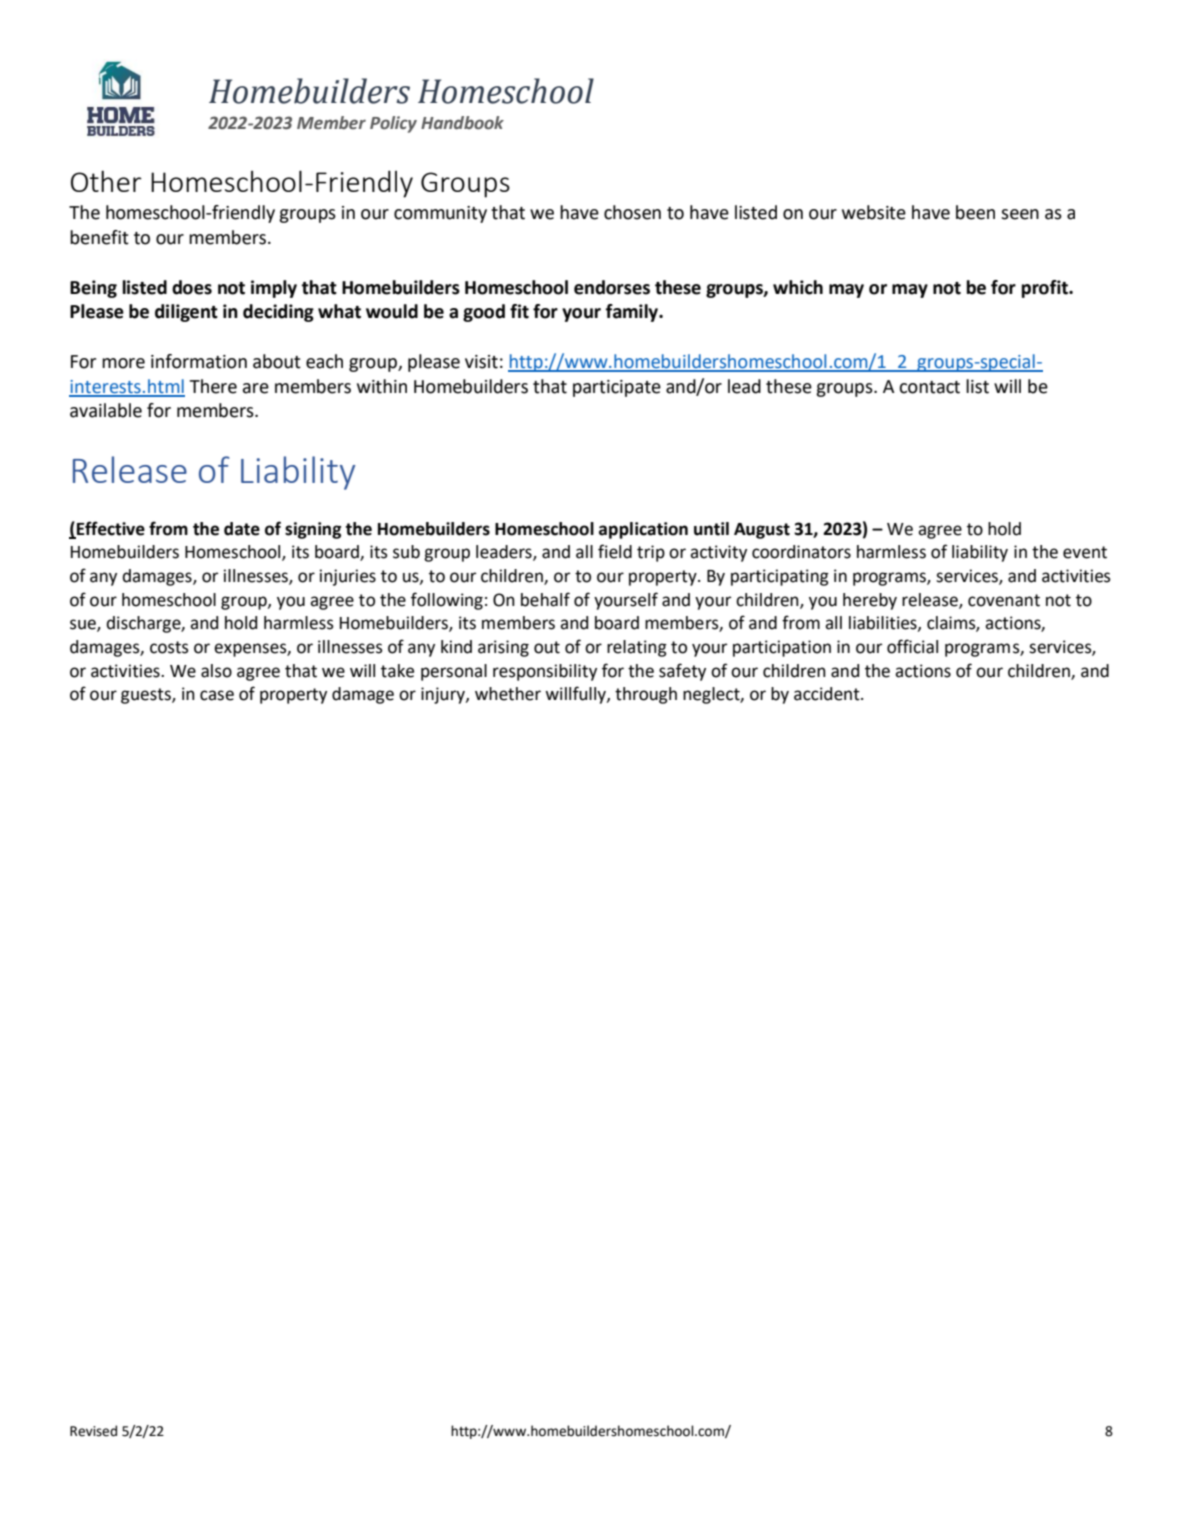  What do you see at coordinates (508, 694) in the document?
I see `whether` at bounding box center [508, 694].
